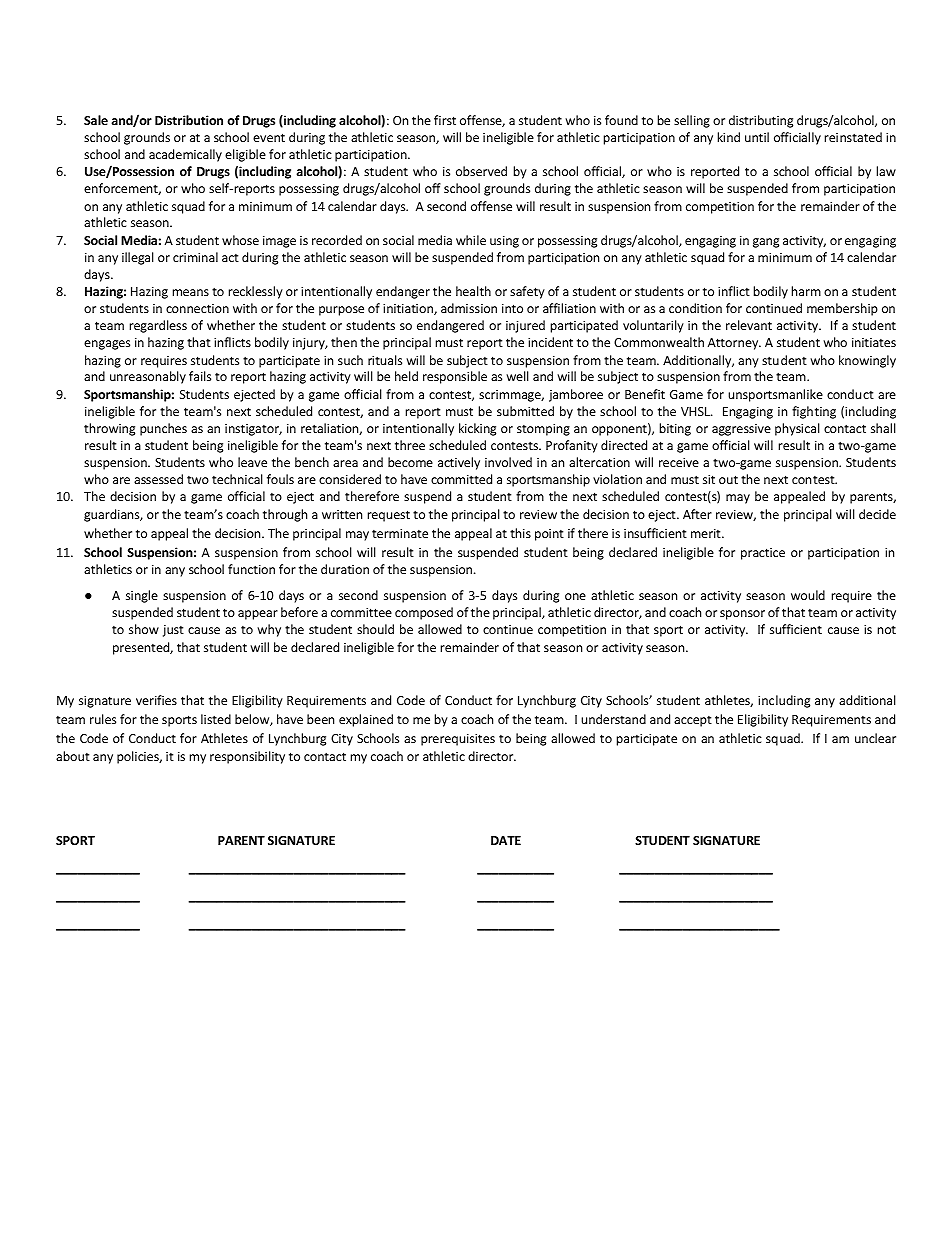 The image size is (952, 1233). What do you see at coordinates (455, 377) in the page?
I see `responsible` at bounding box center [455, 377].
